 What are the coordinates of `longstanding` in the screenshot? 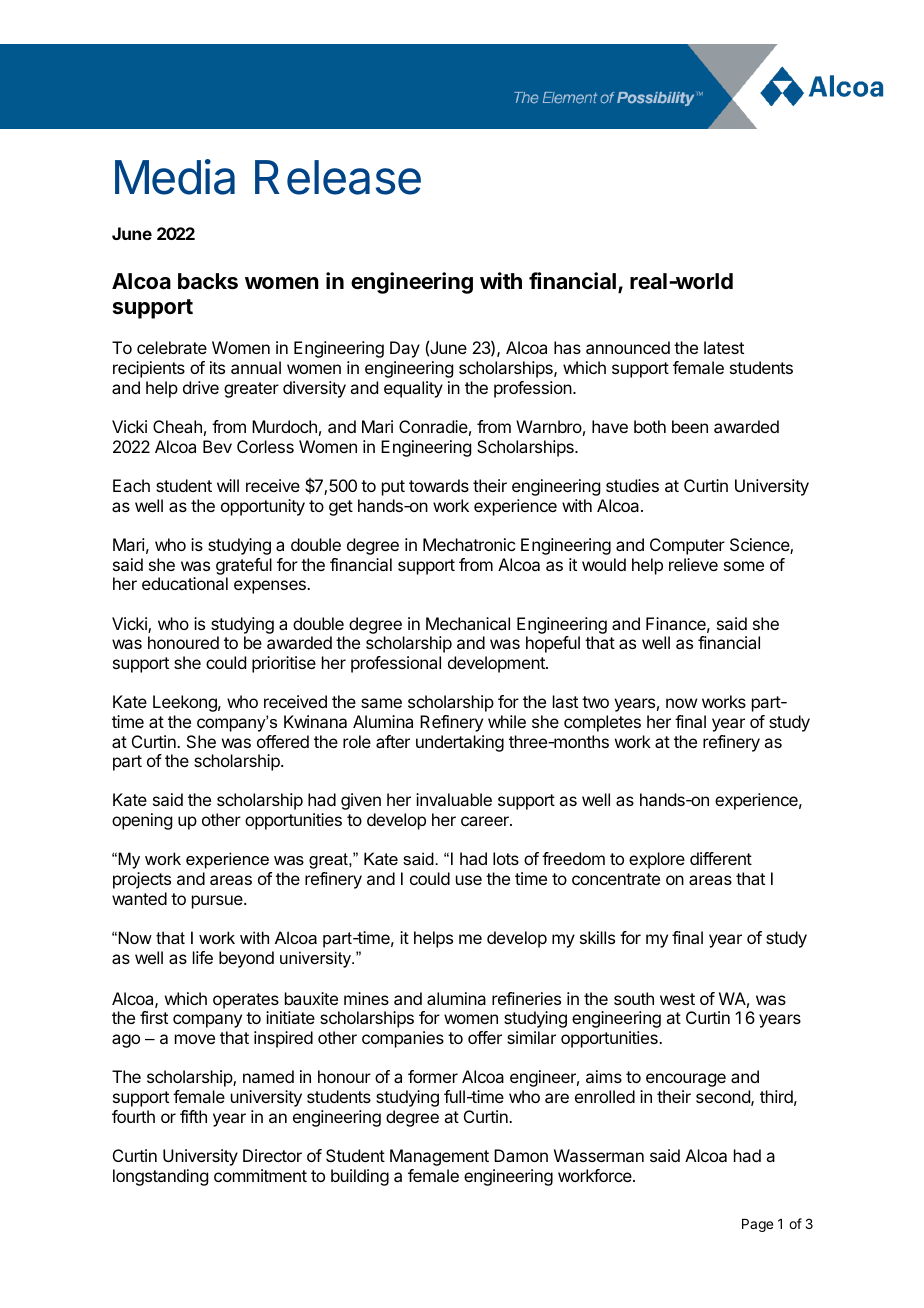 It's located at (160, 1177).
